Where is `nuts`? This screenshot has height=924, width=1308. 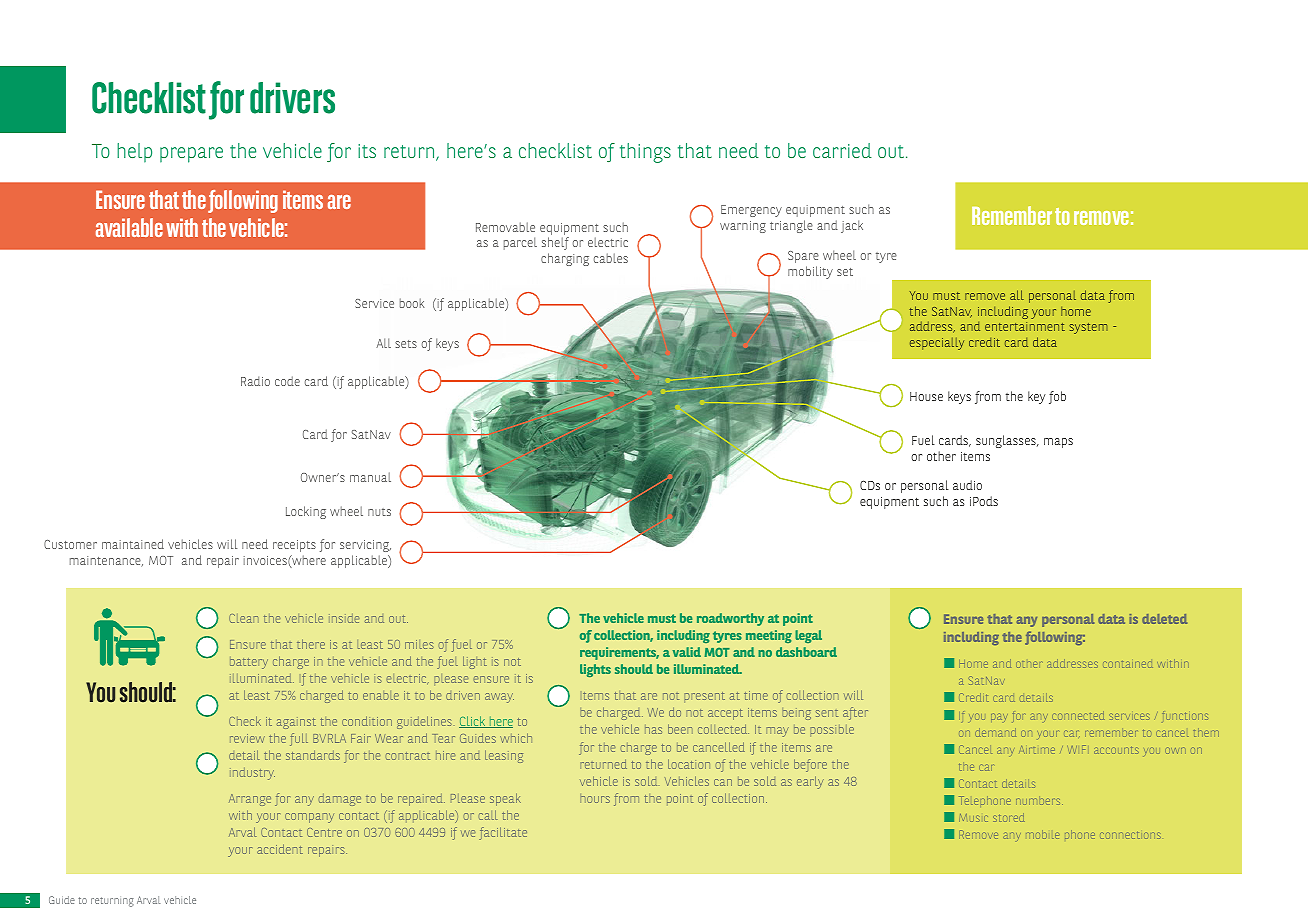
nuts is located at coordinates (379, 512).
